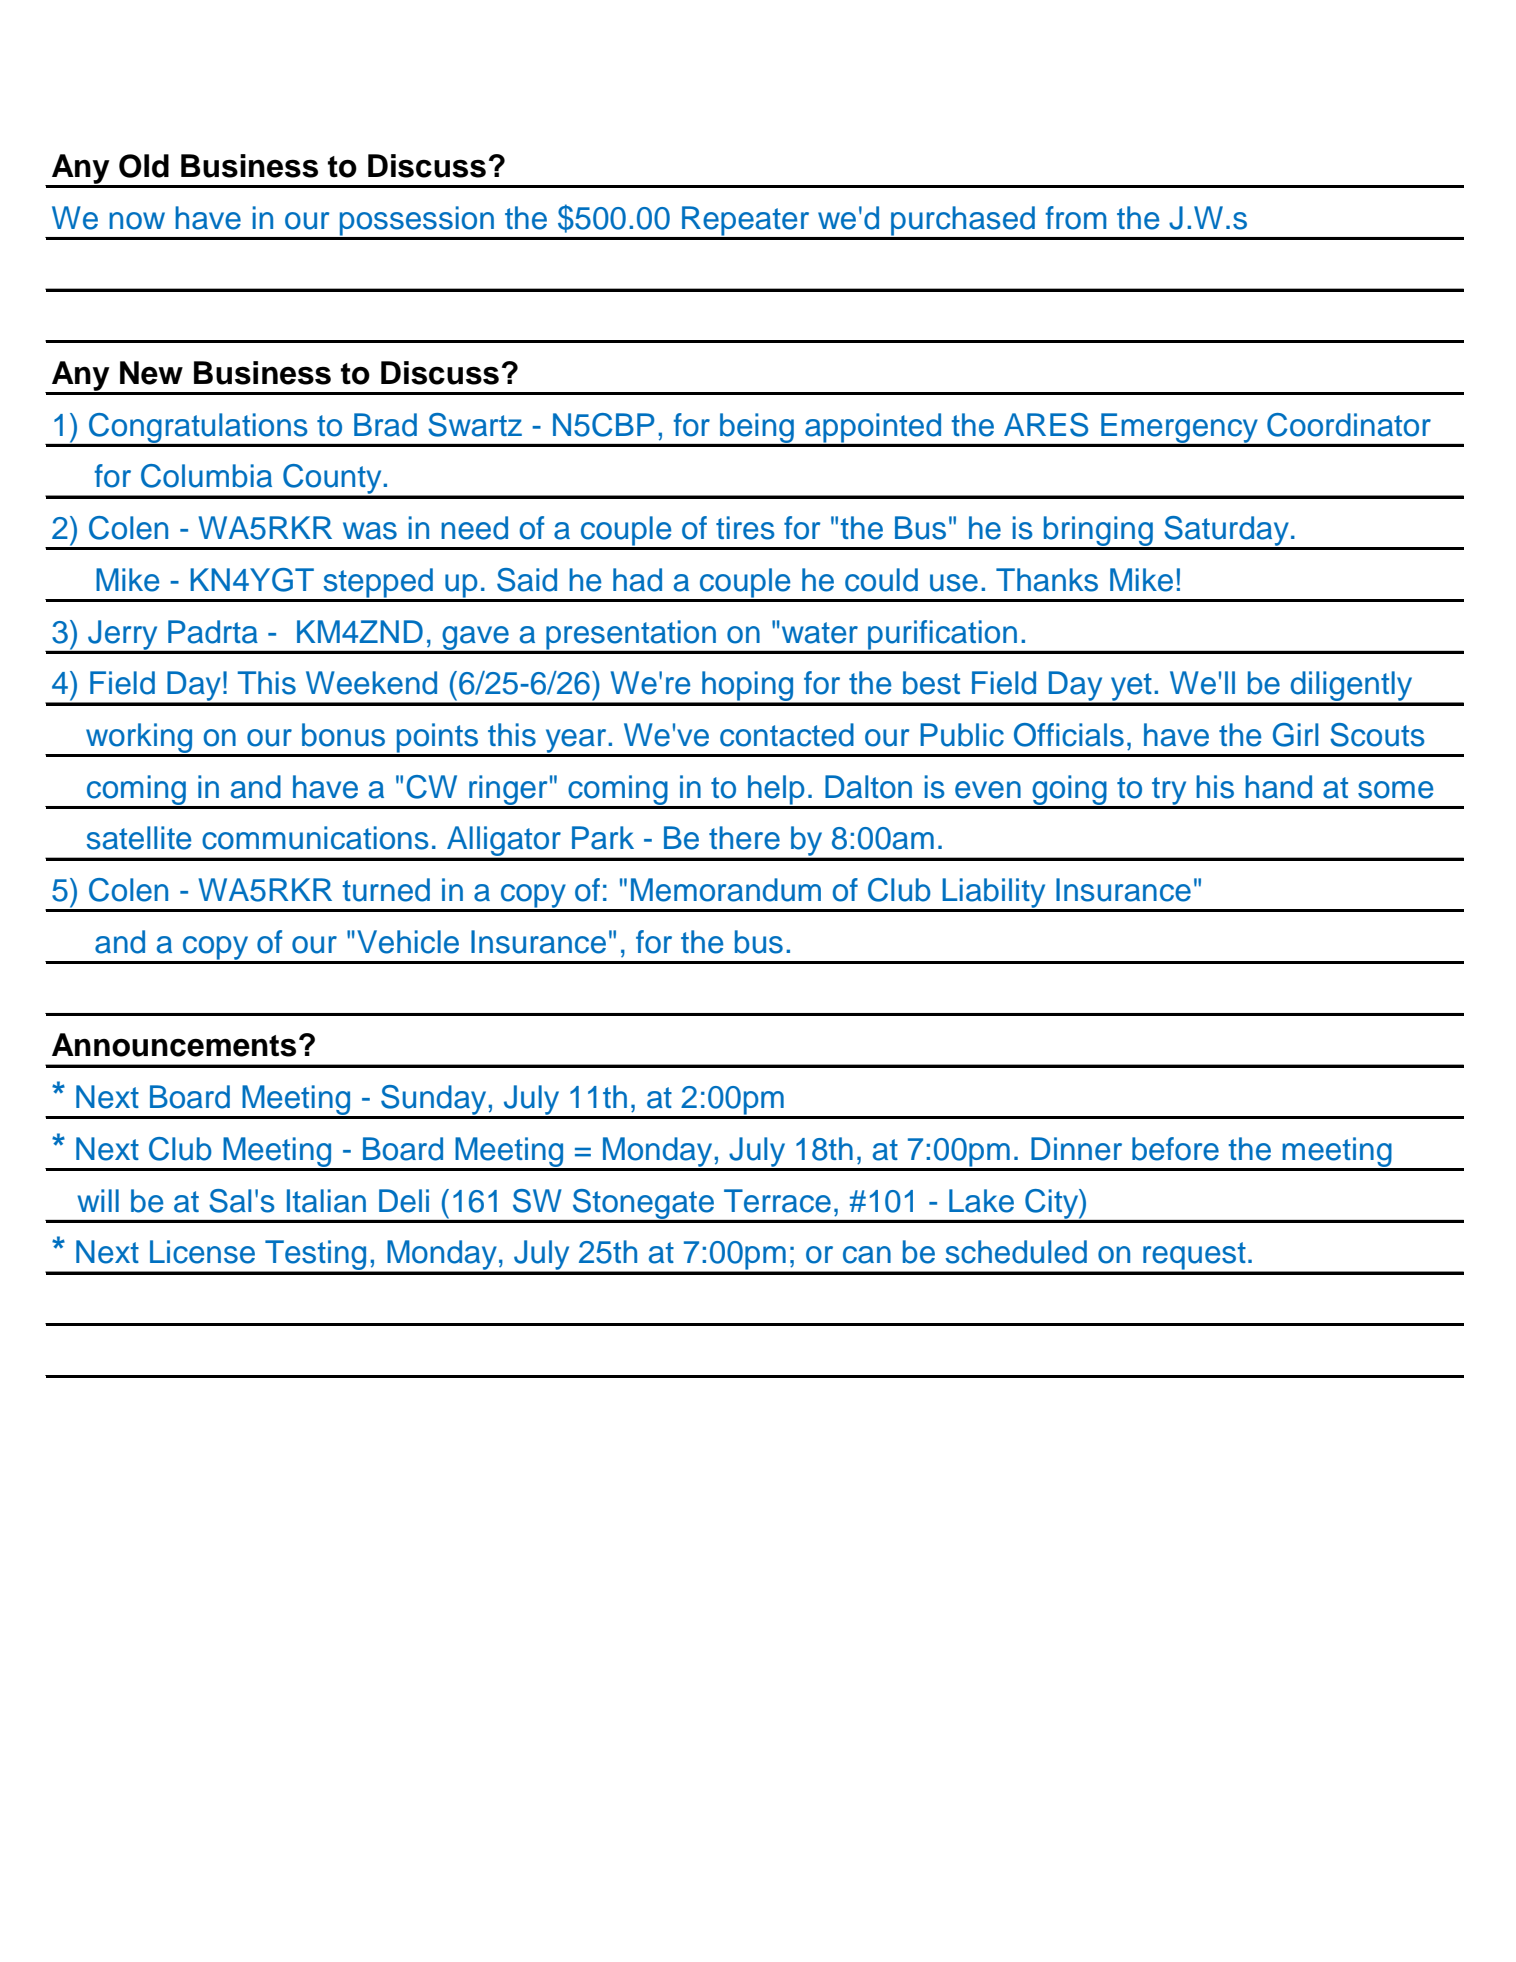  Describe the element at coordinates (1278, 787) in the page. I see `hand` at that location.
